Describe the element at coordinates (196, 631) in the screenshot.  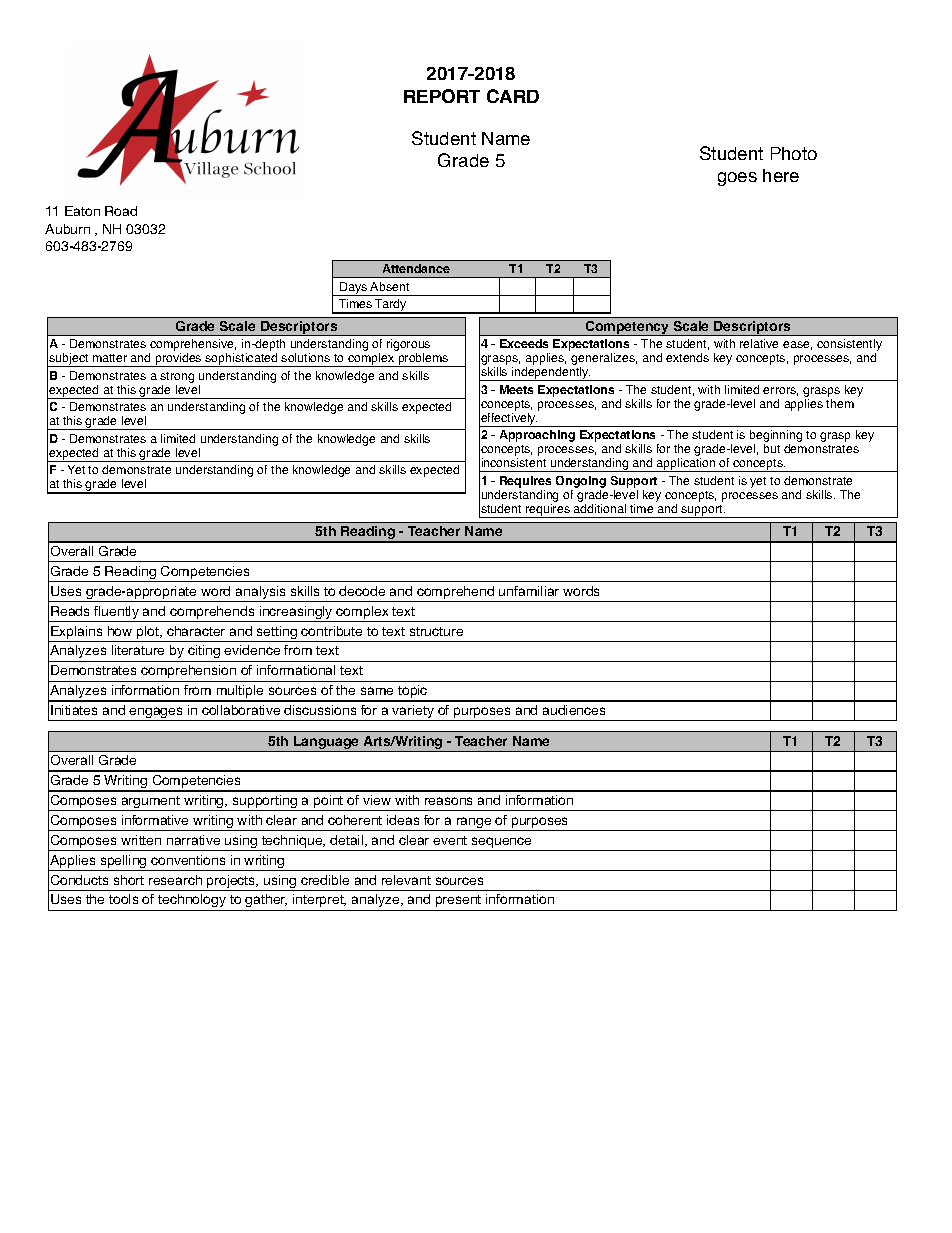
I see `character` at that location.
